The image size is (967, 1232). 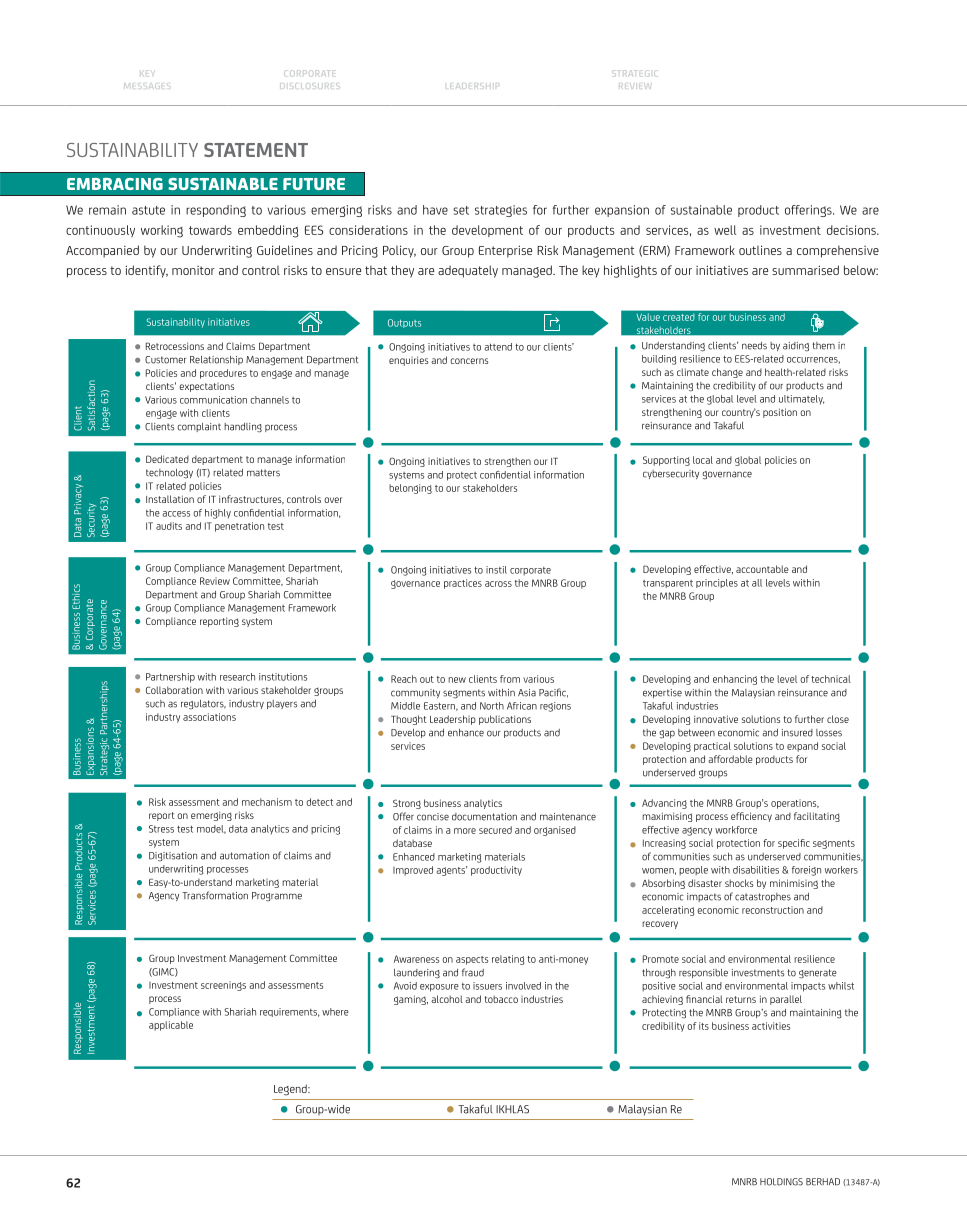 What do you see at coordinates (472, 960) in the screenshot?
I see `aspects` at bounding box center [472, 960].
